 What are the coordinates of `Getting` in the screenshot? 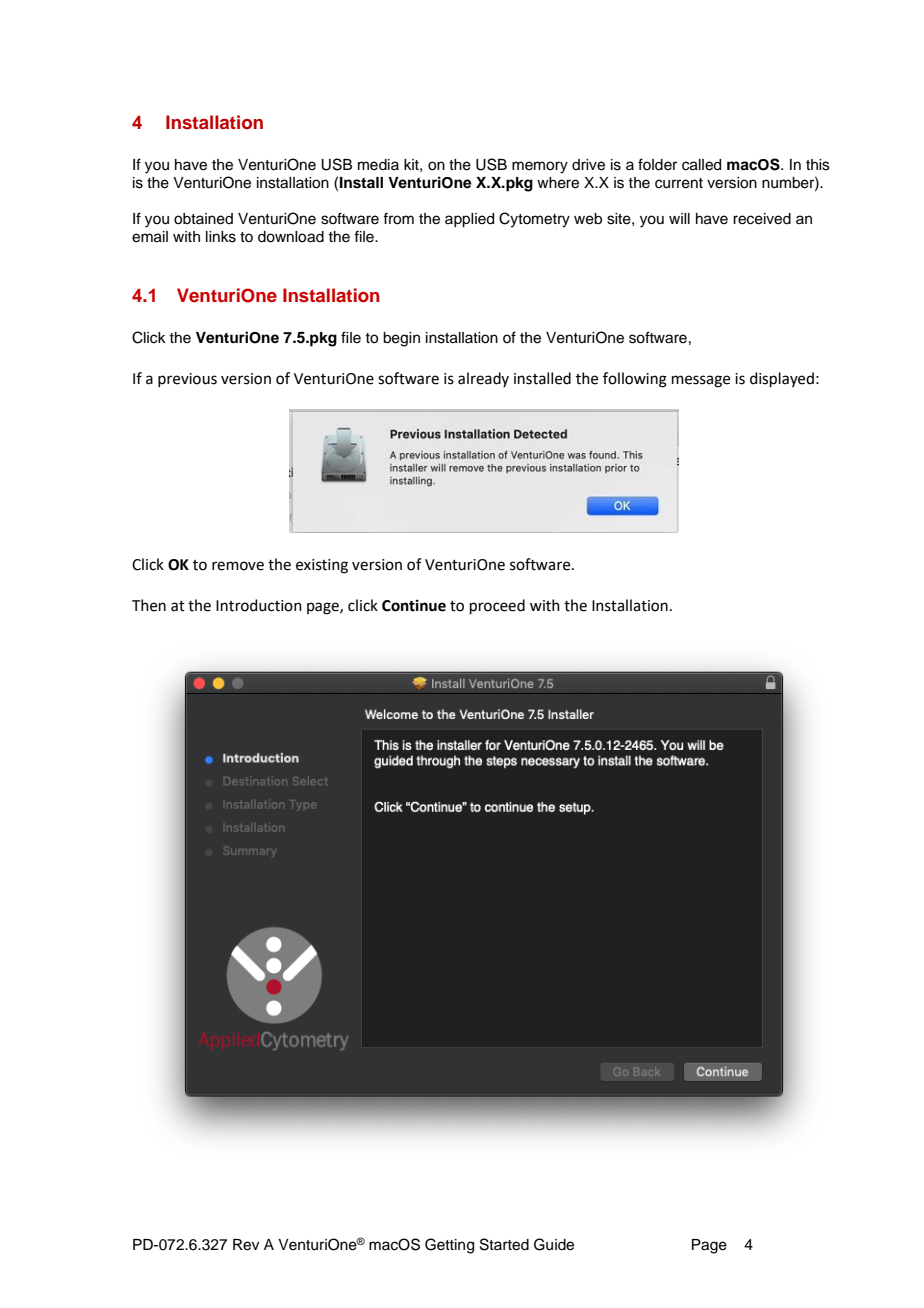 It's located at (449, 1246).
